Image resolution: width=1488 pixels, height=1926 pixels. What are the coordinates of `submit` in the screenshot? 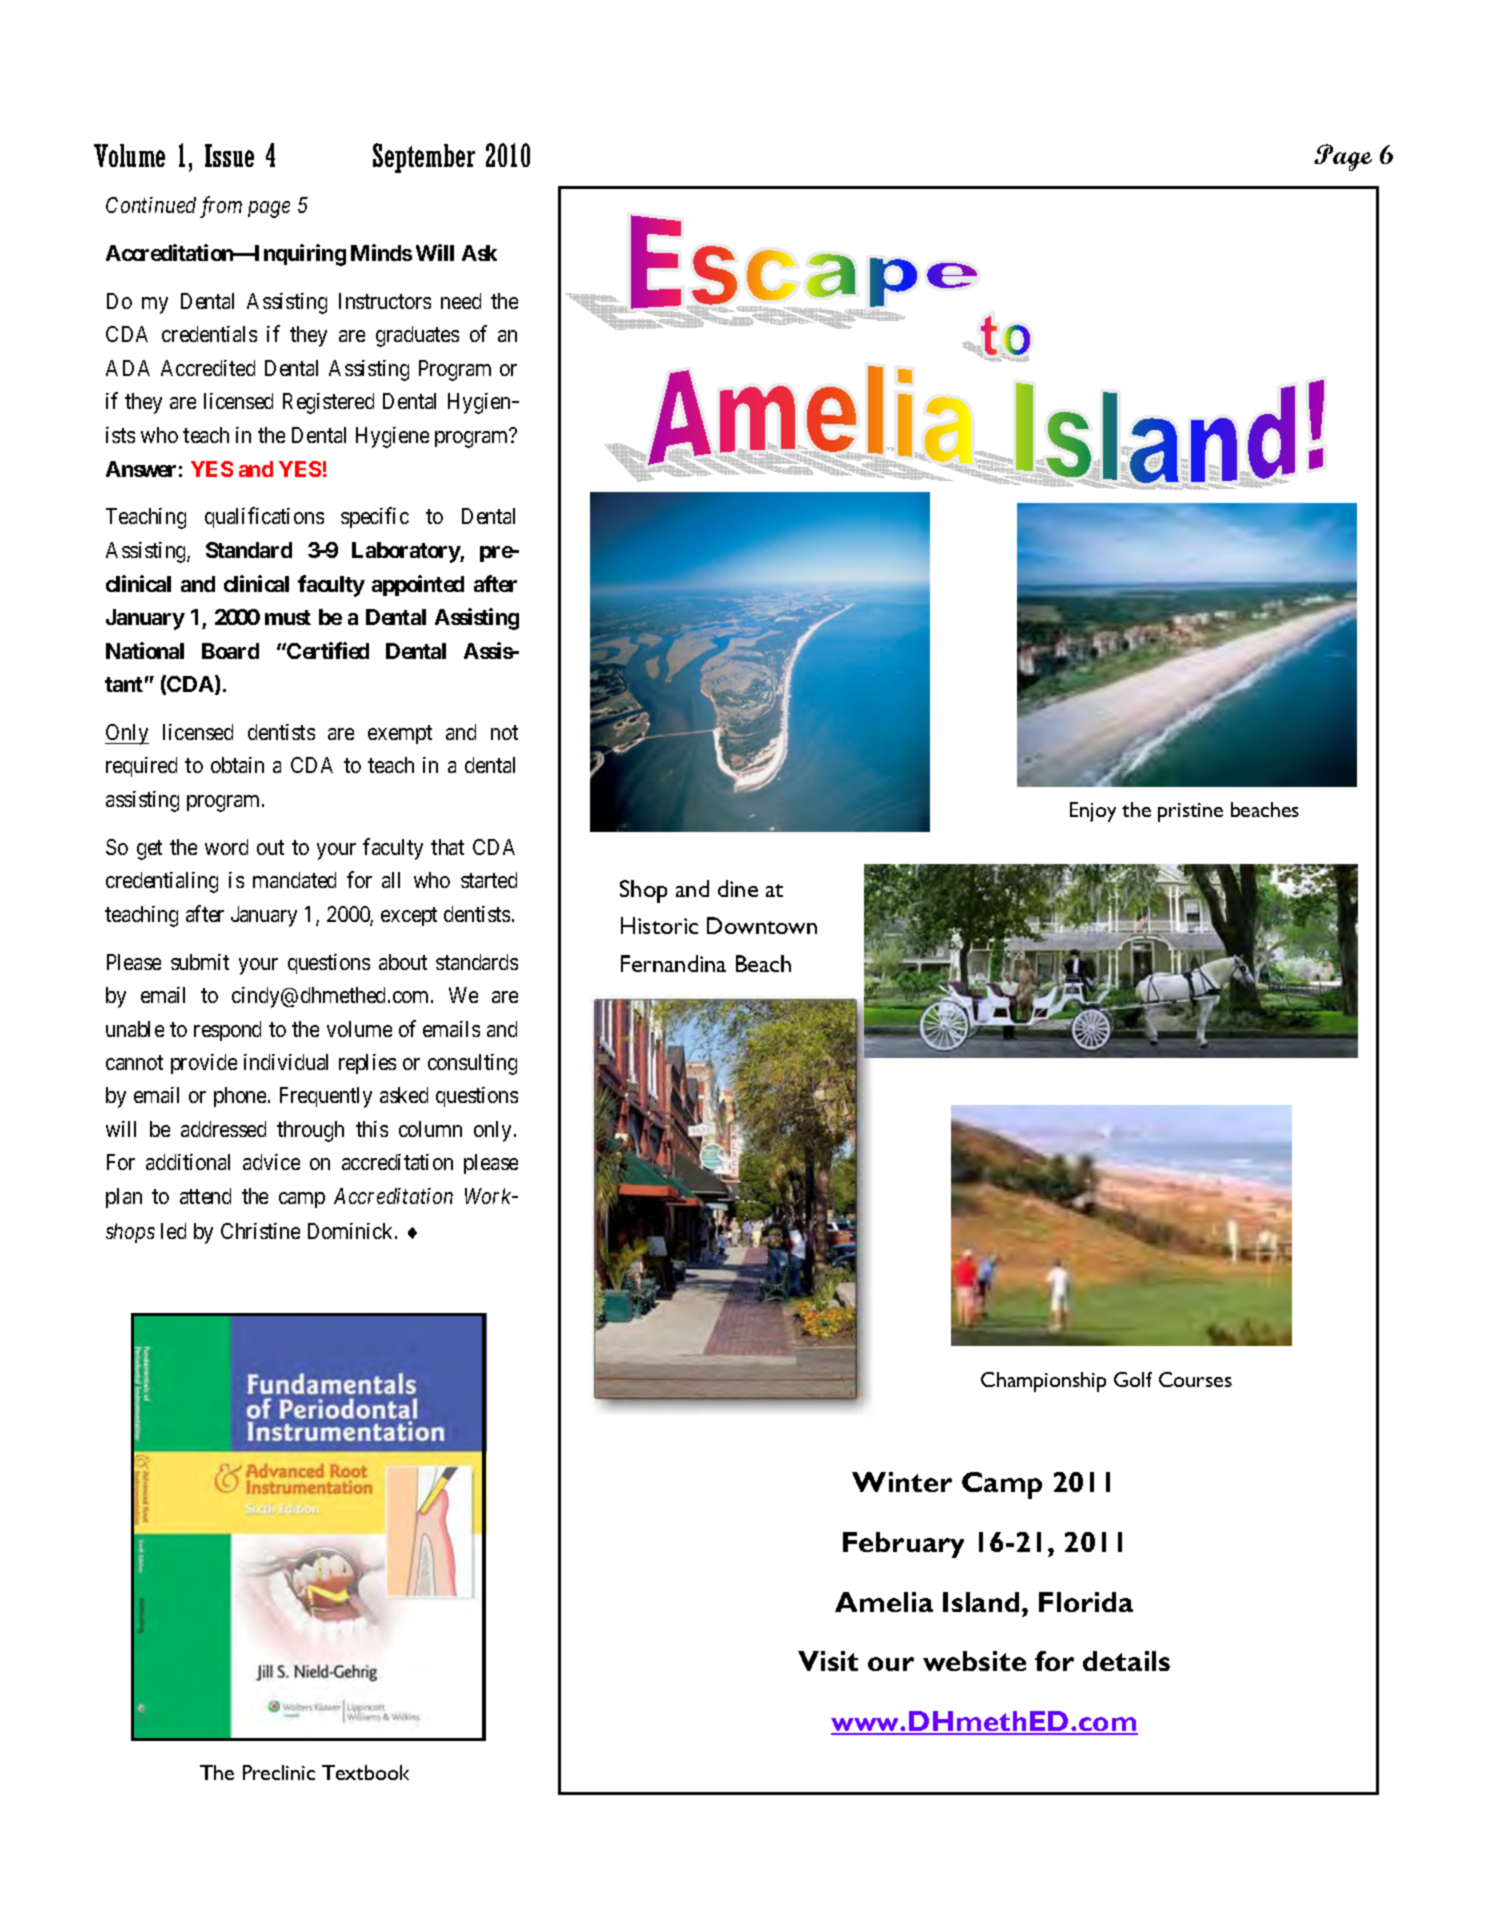 It's located at (200, 962).
